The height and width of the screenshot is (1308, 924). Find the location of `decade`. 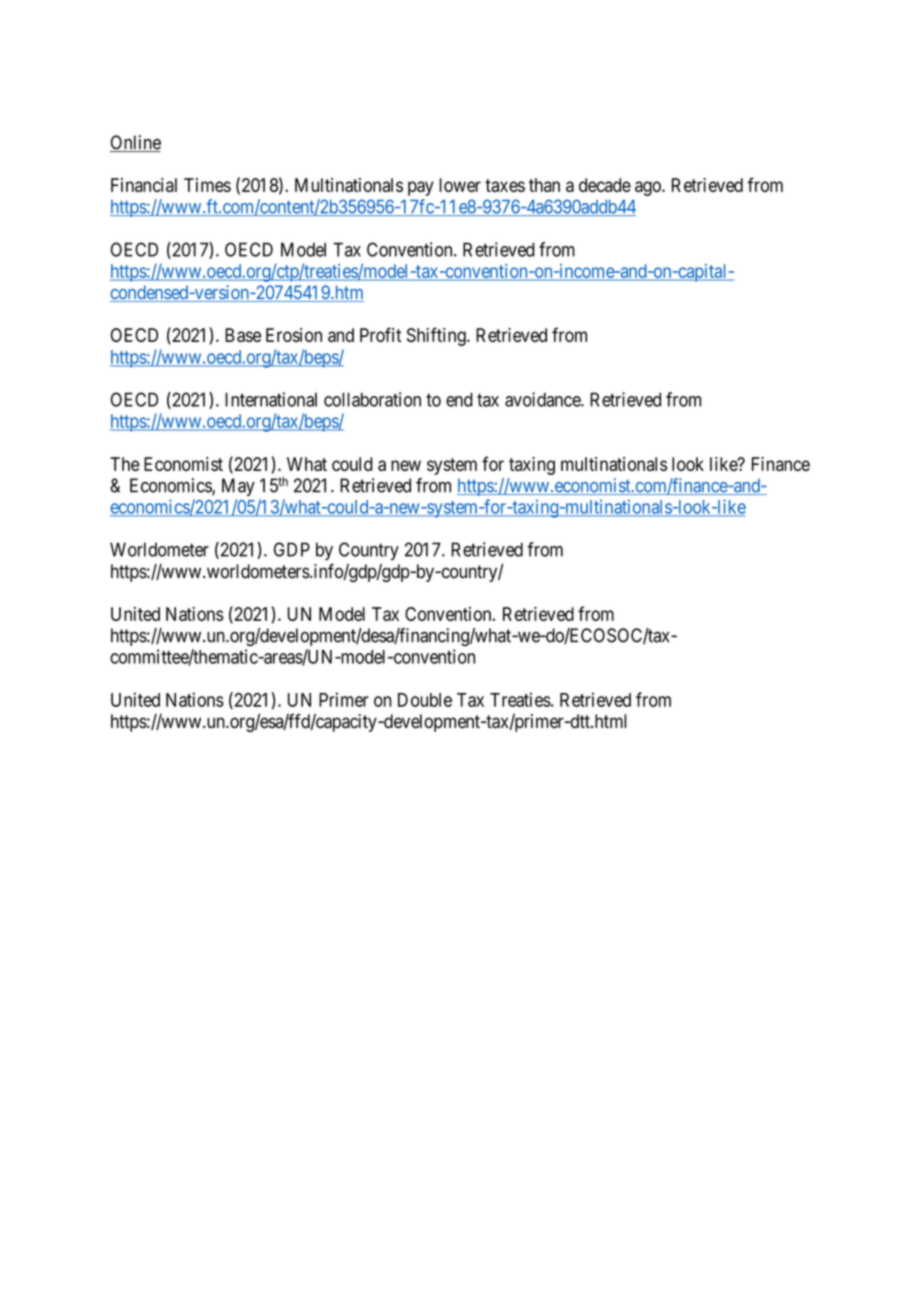

decade is located at coordinates (605, 185).
